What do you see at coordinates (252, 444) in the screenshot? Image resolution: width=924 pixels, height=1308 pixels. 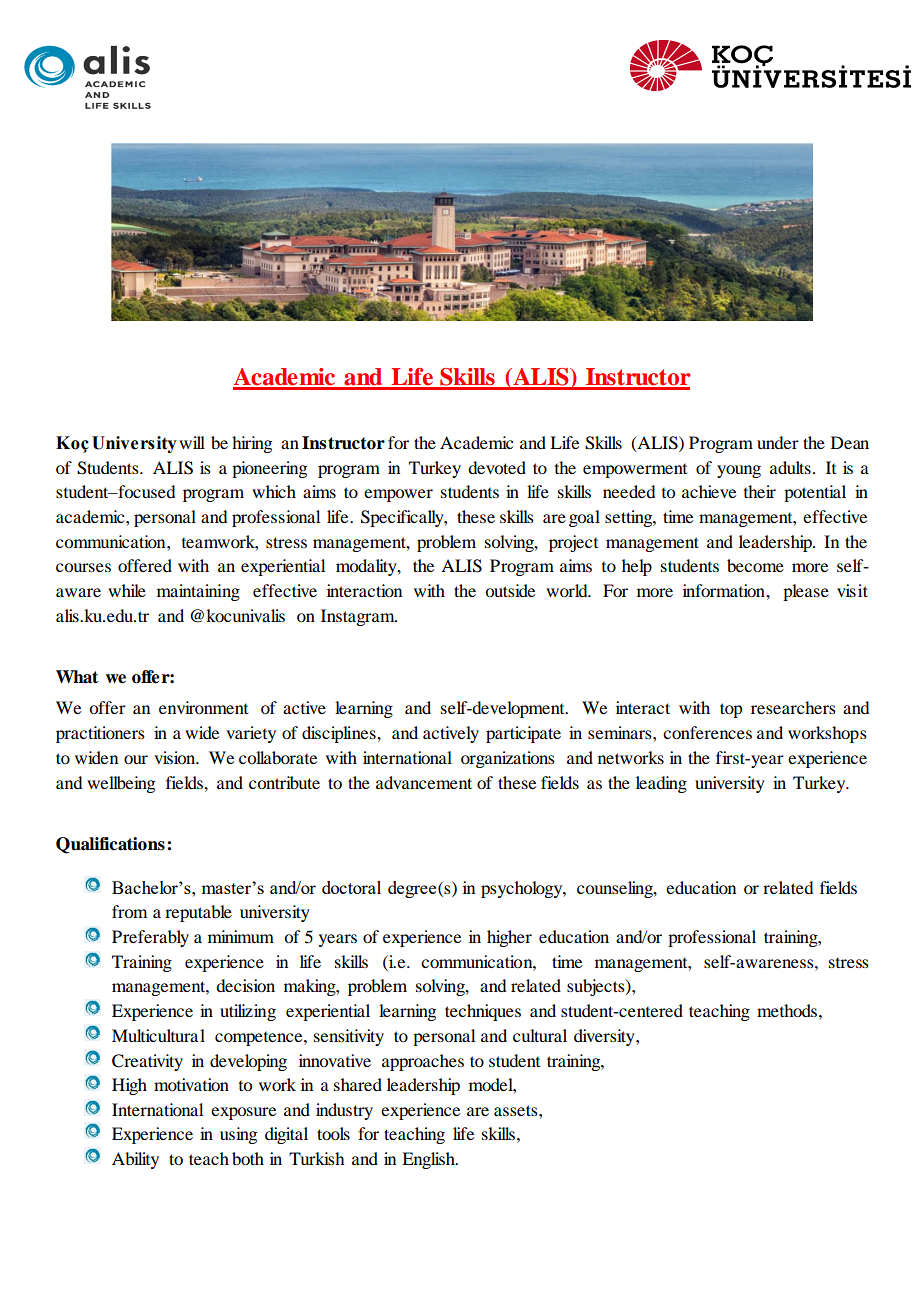 I see `hiring` at bounding box center [252, 444].
